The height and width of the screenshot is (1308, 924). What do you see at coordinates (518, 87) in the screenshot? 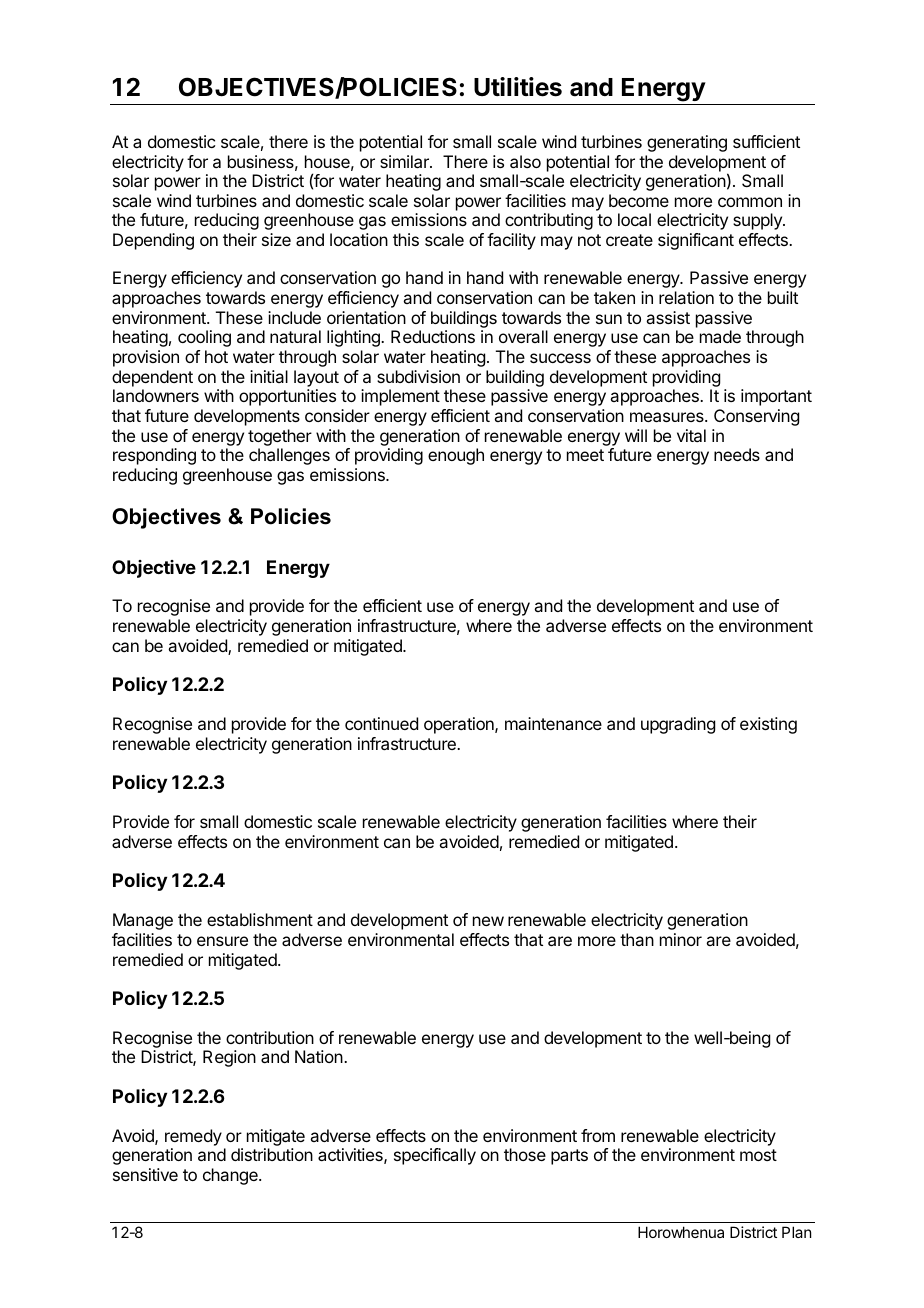
I see `Utilities` at bounding box center [518, 87].
